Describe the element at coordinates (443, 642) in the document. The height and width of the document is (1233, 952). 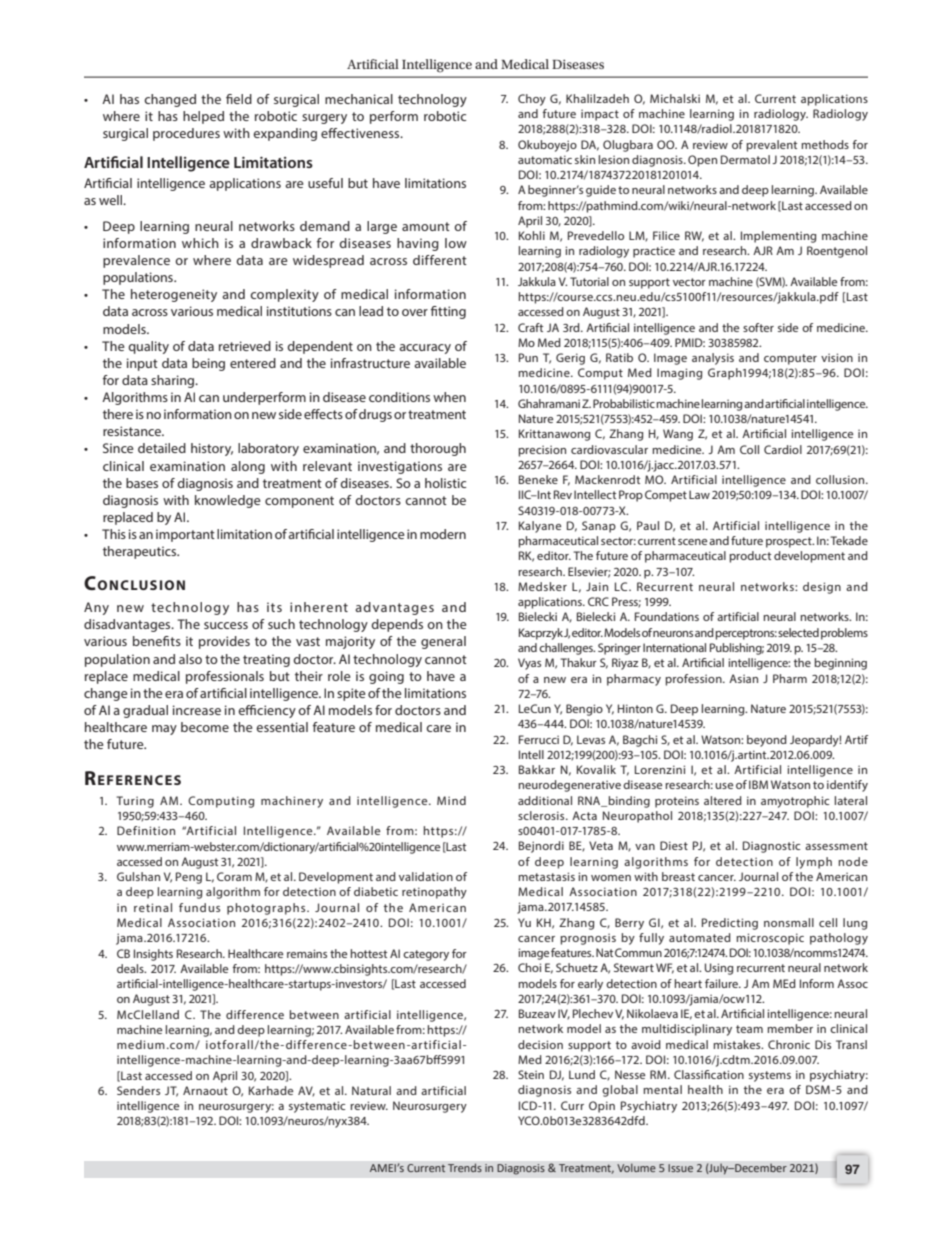
I see `general` at that location.
